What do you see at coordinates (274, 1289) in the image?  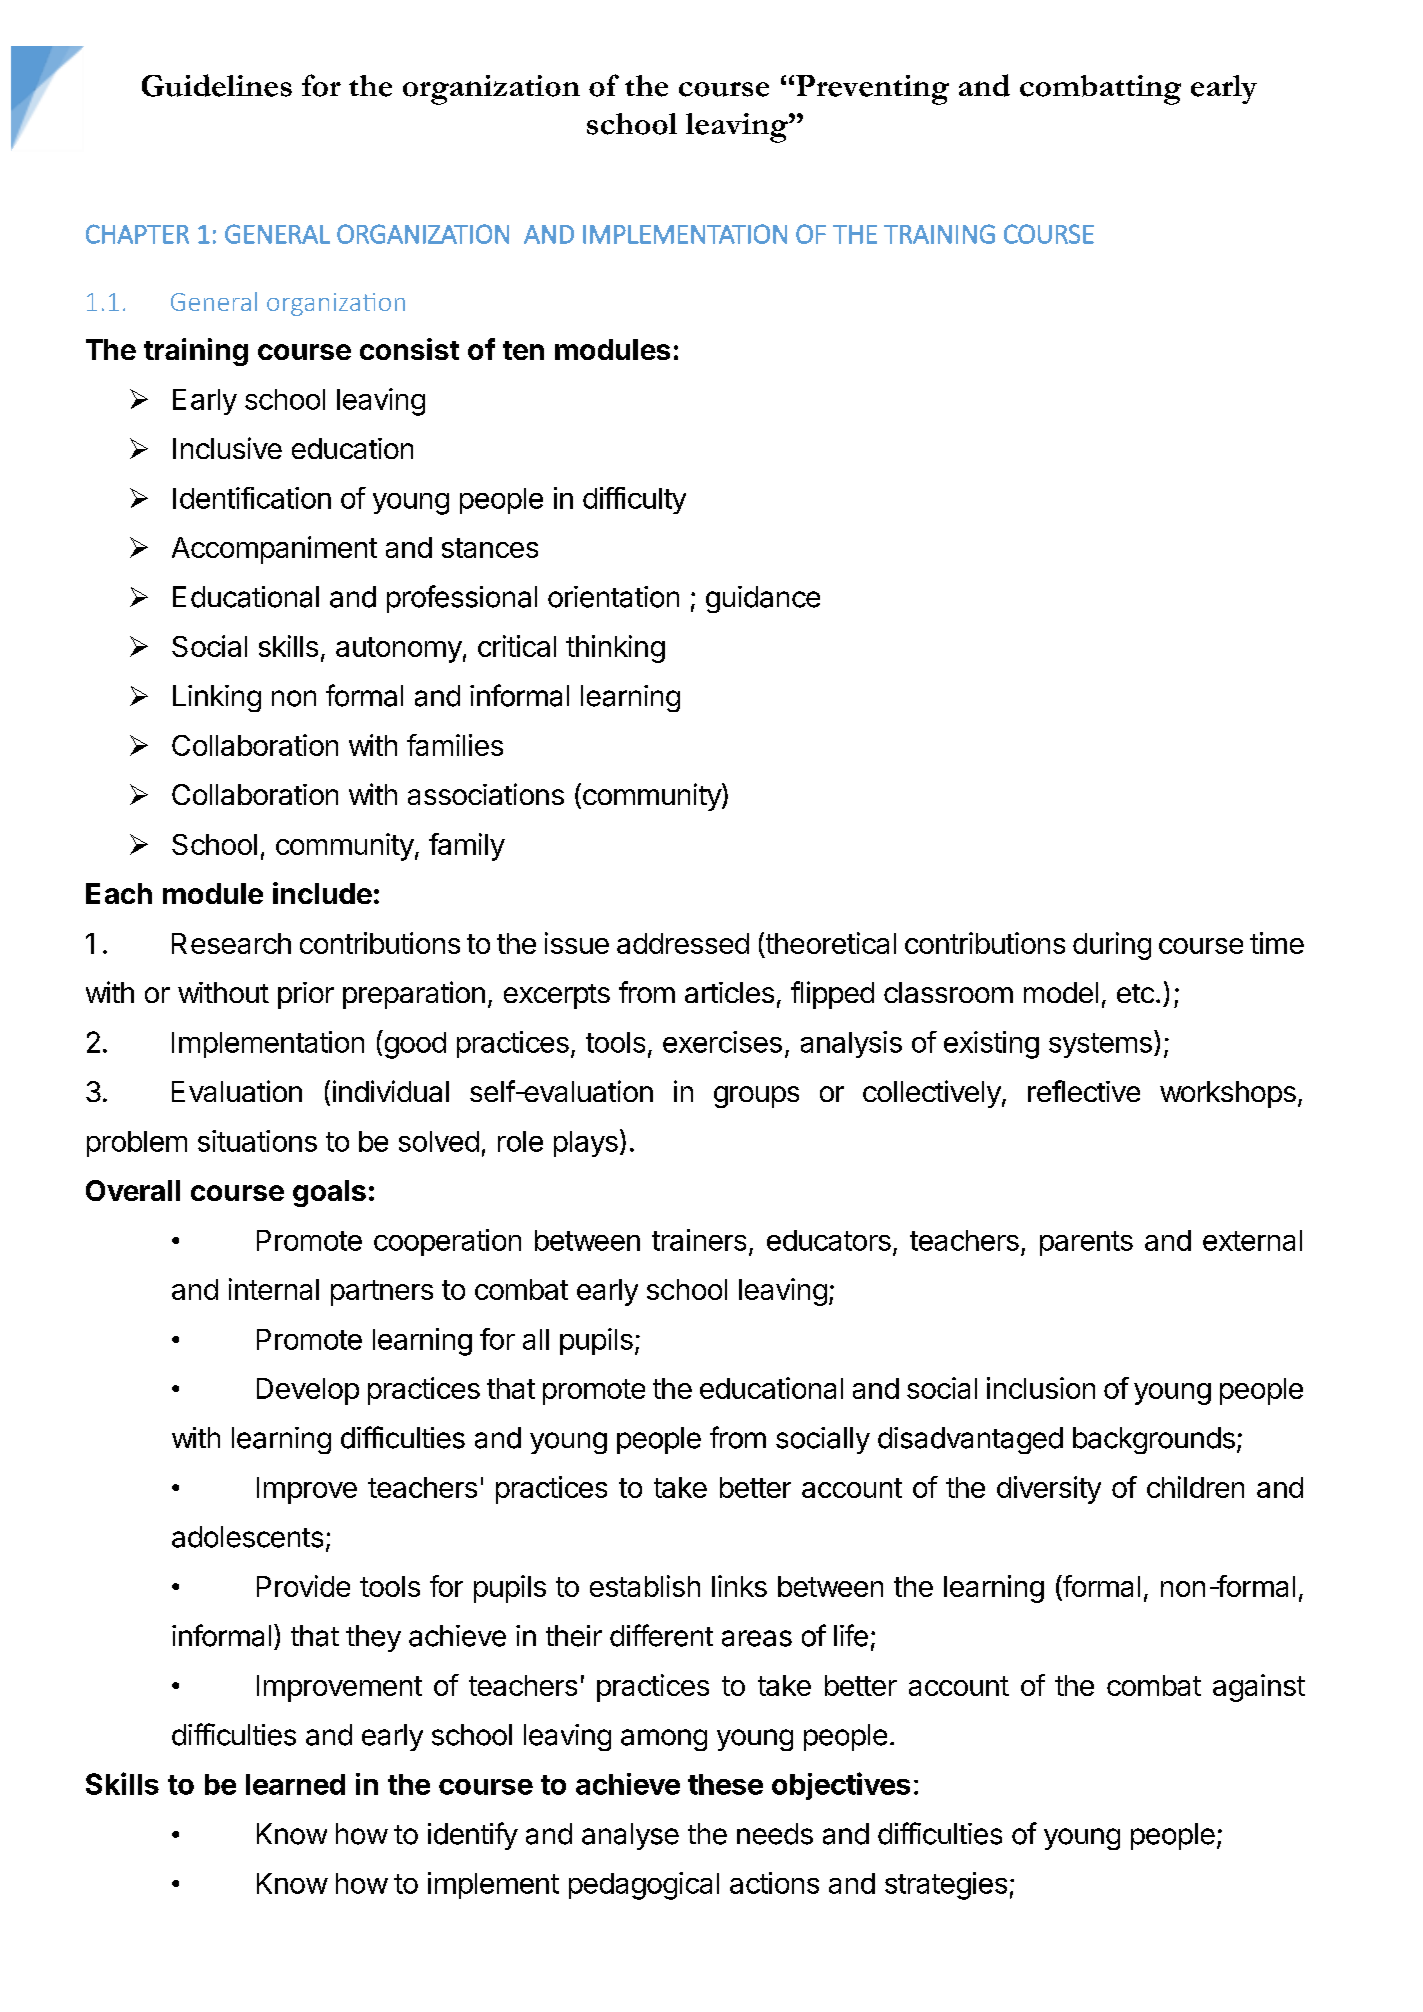 I see `internal` at bounding box center [274, 1289].
